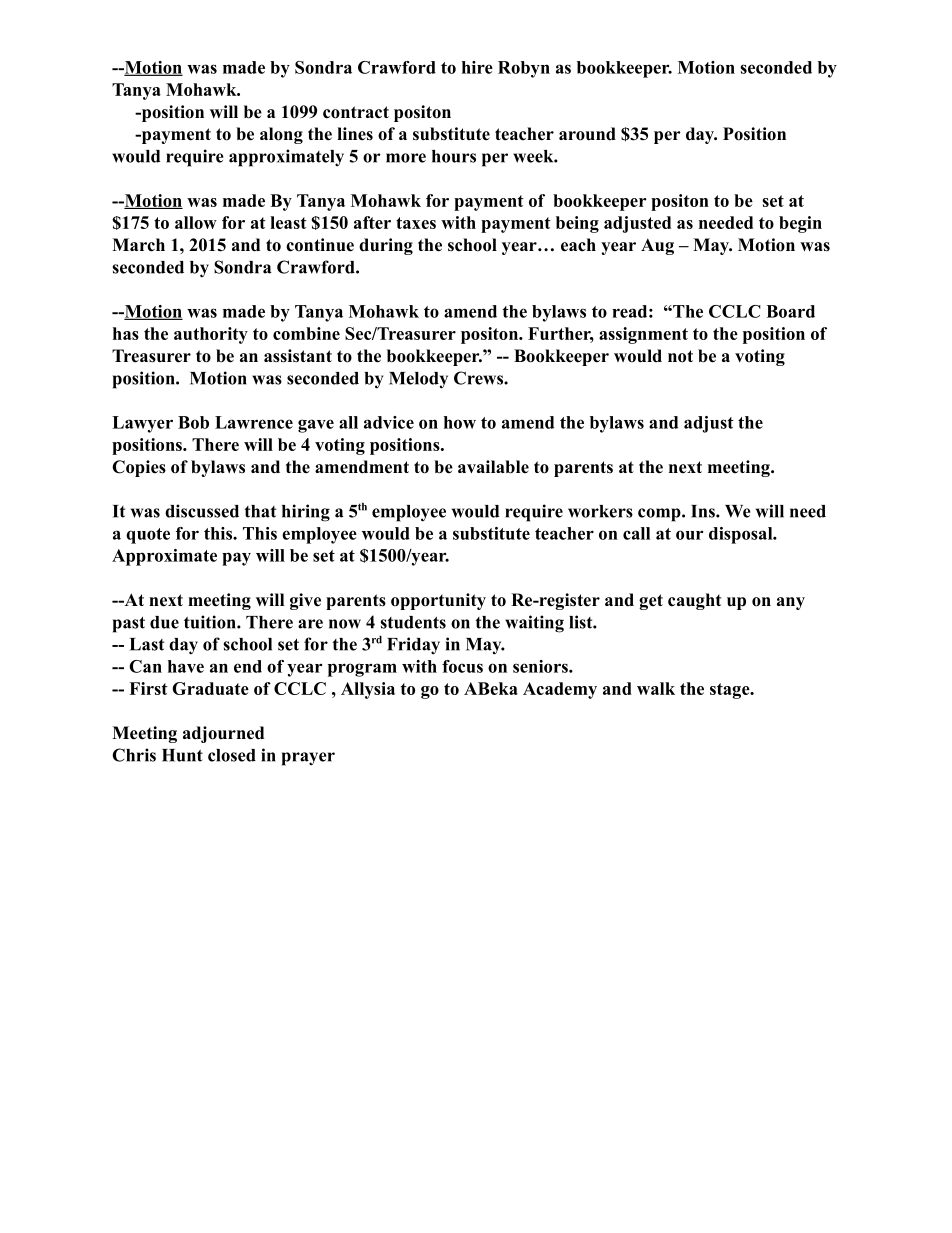 Image resolution: width=952 pixels, height=1233 pixels. Describe the element at coordinates (196, 222) in the screenshot. I see `allow` at that location.
